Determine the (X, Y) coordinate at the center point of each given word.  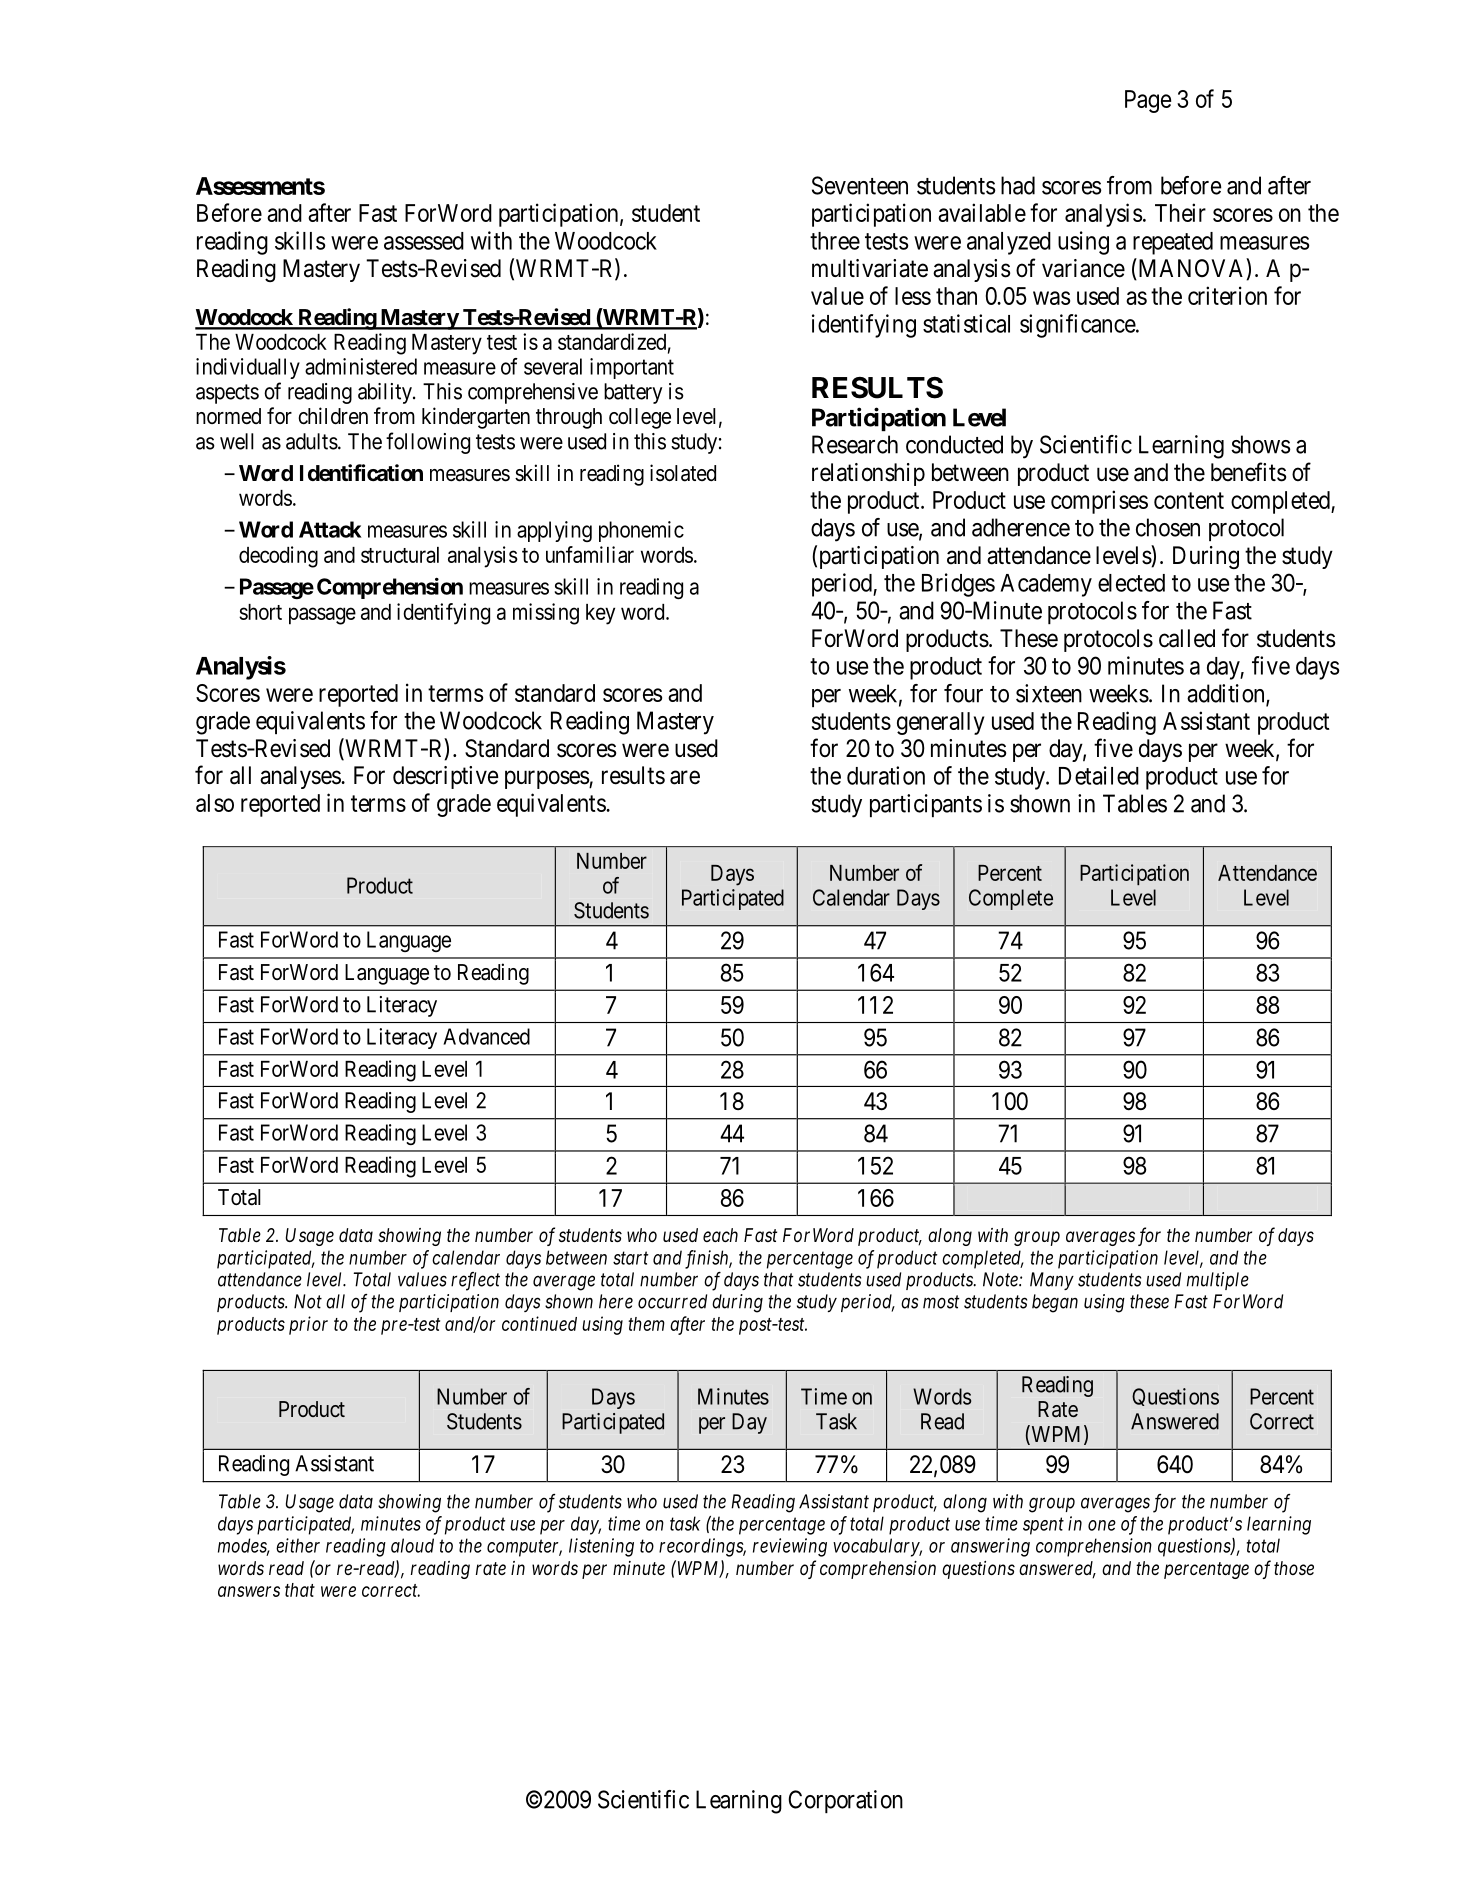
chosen (1168, 527)
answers (249, 1591)
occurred (672, 1301)
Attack (330, 529)
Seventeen (860, 185)
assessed (424, 241)
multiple (1218, 1281)
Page (1148, 101)
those (1294, 1568)
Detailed (1099, 775)
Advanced (486, 1036)
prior (308, 1325)
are (685, 777)
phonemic (641, 531)
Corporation (845, 1801)
